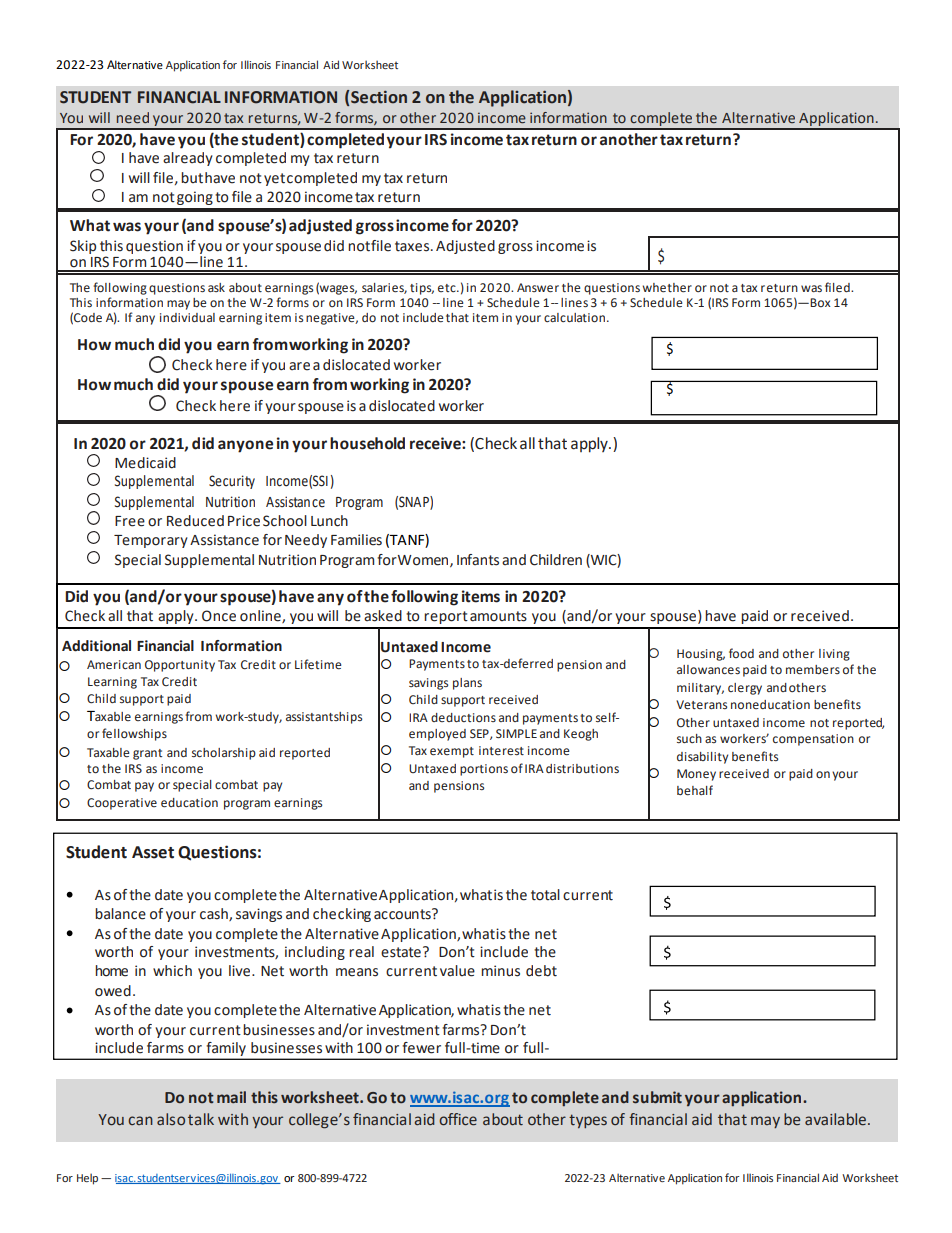 This document has width=952, height=1233. Describe the element at coordinates (541, 971) in the document. I see `debt` at that location.
